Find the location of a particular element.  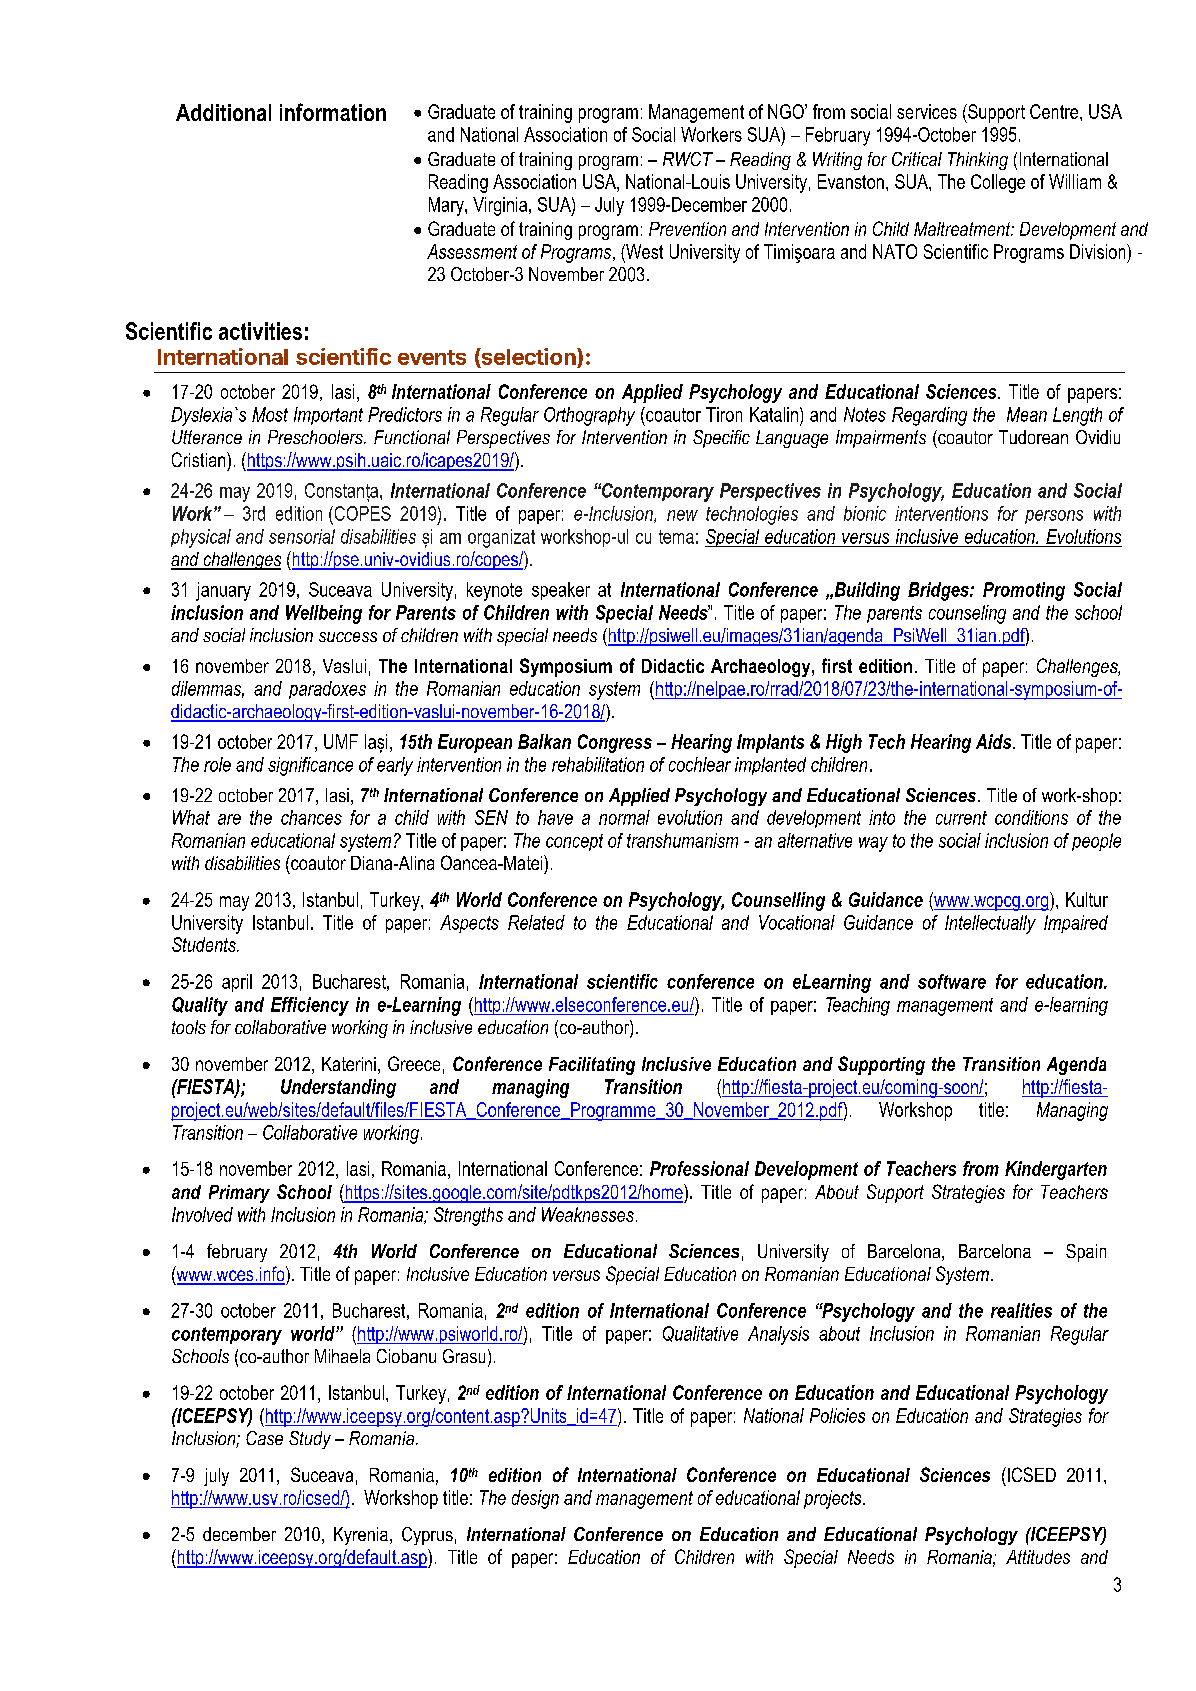

Wellbeing is located at coordinates (324, 614).
